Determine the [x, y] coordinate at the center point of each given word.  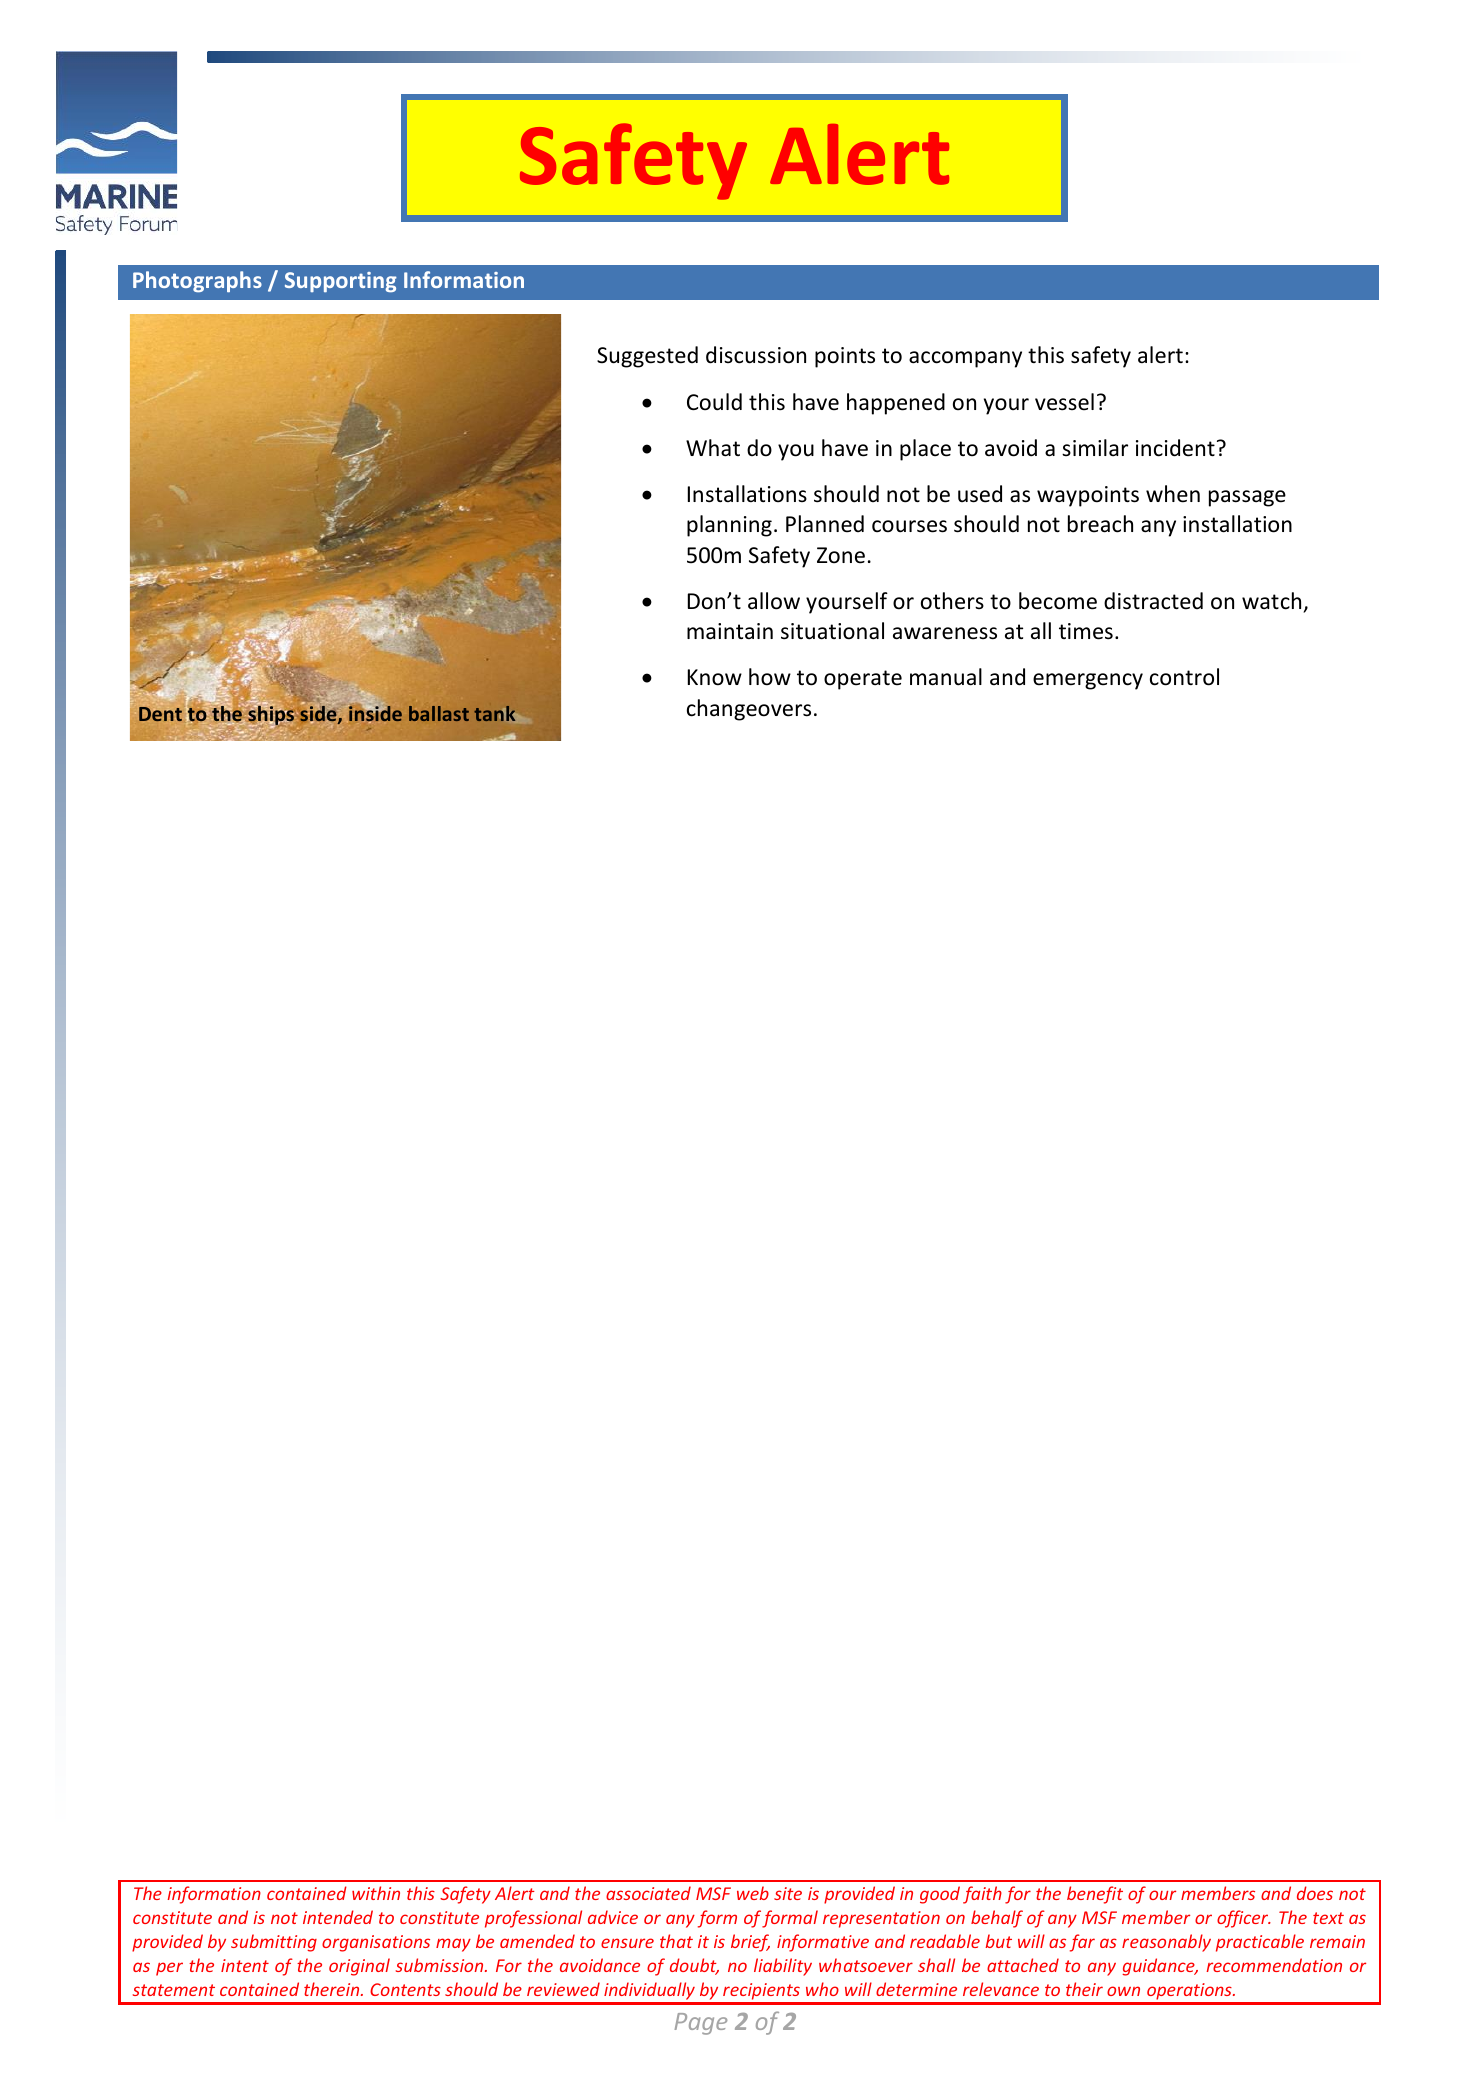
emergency [1088, 681]
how [770, 677]
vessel [1064, 402]
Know [715, 677]
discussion [756, 355]
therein [333, 1989]
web [753, 1893]
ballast [439, 713]
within [376, 1893]
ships [272, 716]
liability [783, 1967]
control [1184, 677]
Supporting [341, 282]
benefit [1095, 1895]
